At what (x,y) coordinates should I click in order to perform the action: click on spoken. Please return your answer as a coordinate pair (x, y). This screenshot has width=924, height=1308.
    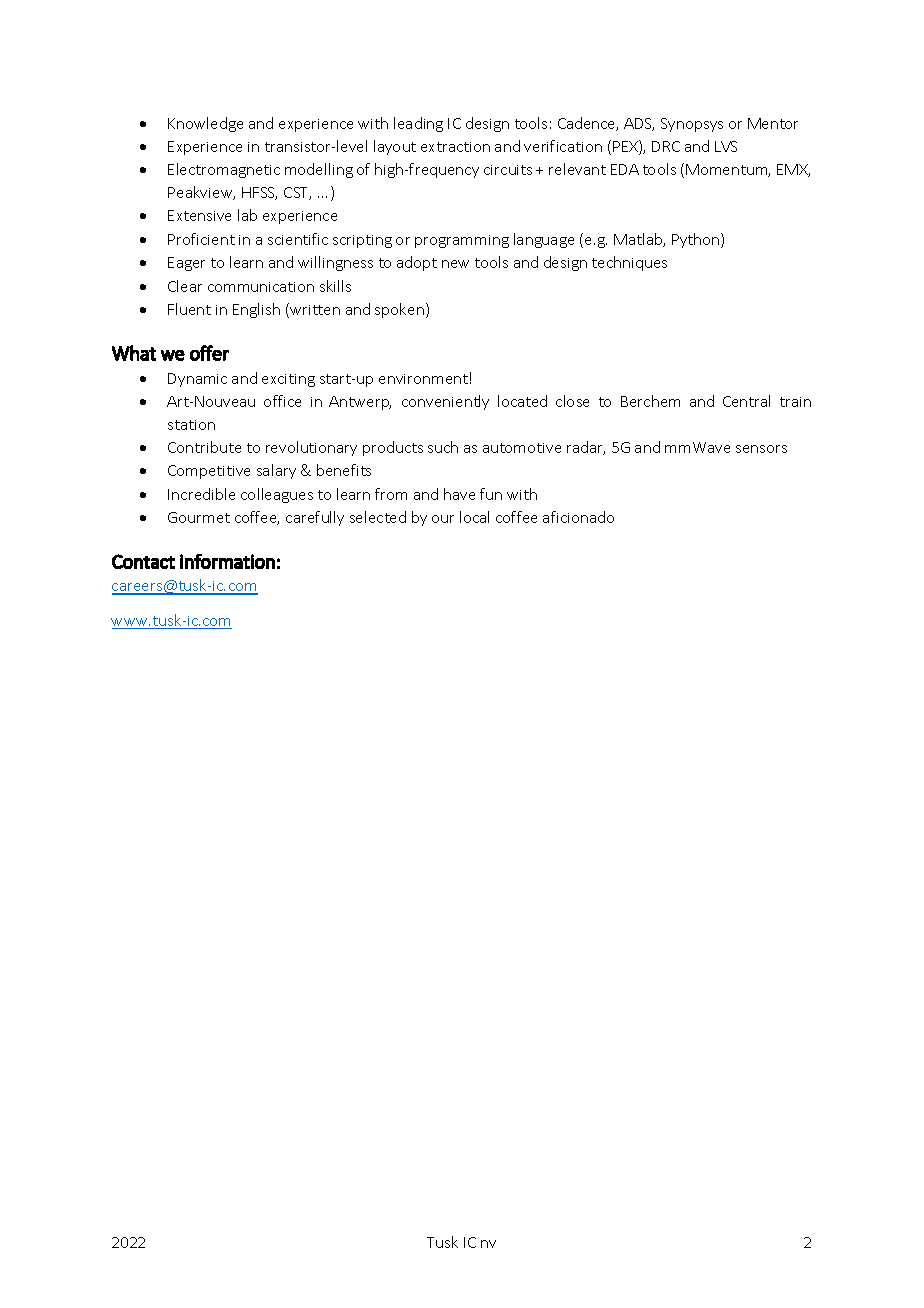
    Looking at the image, I should click on (399, 310).
